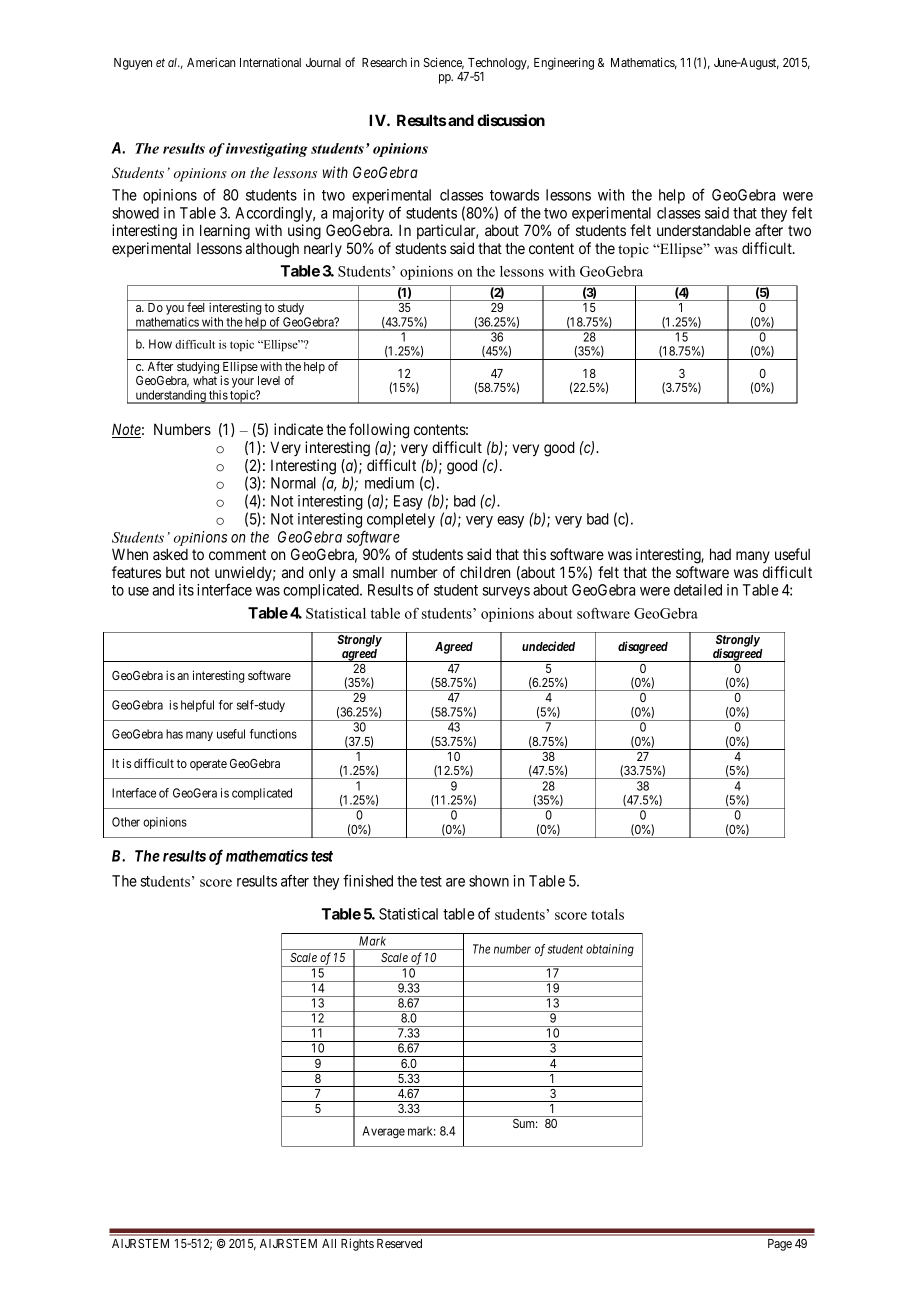  I want to click on surveys, so click(506, 593).
